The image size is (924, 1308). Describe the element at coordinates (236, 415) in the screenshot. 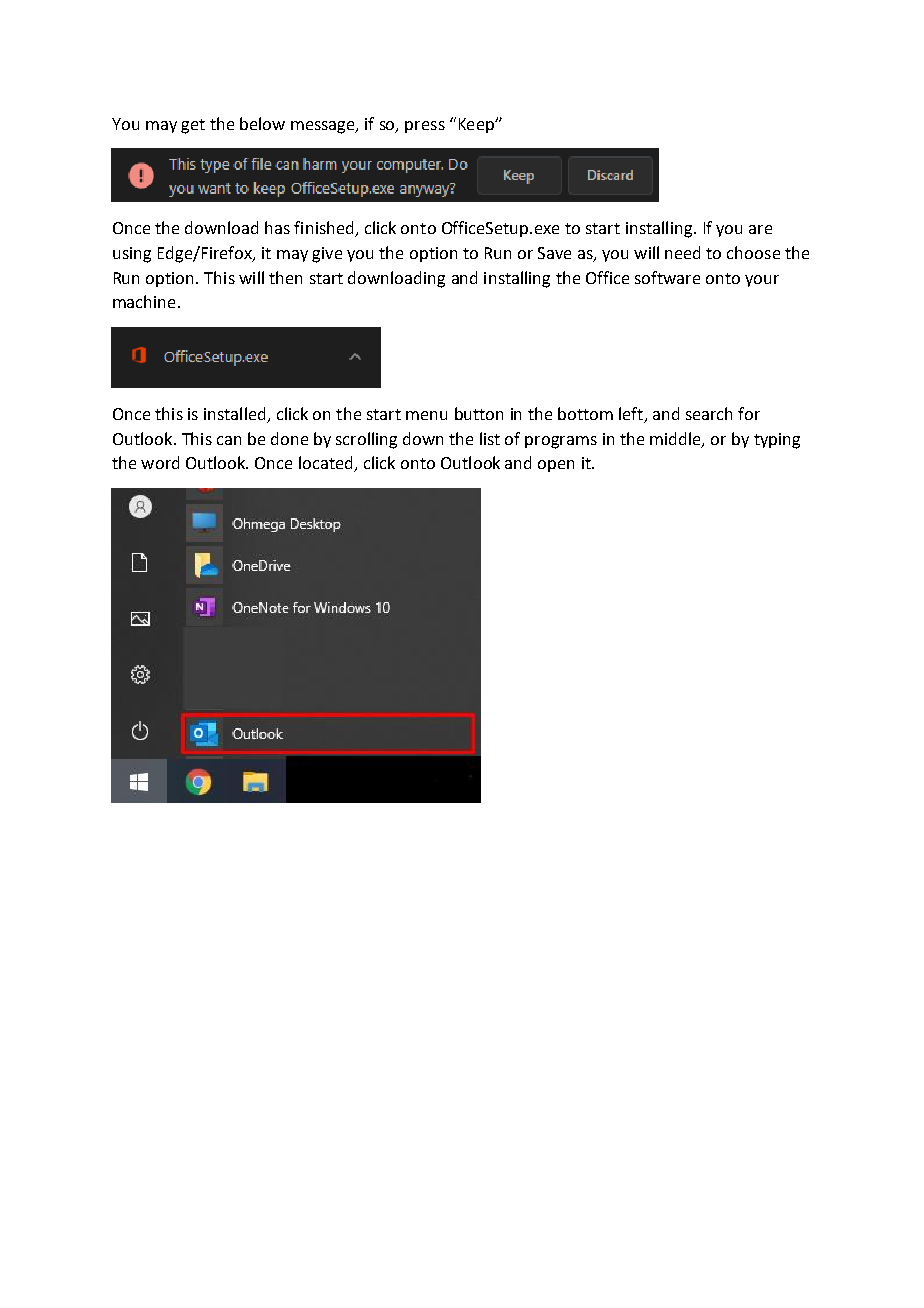

I see `installed` at that location.
